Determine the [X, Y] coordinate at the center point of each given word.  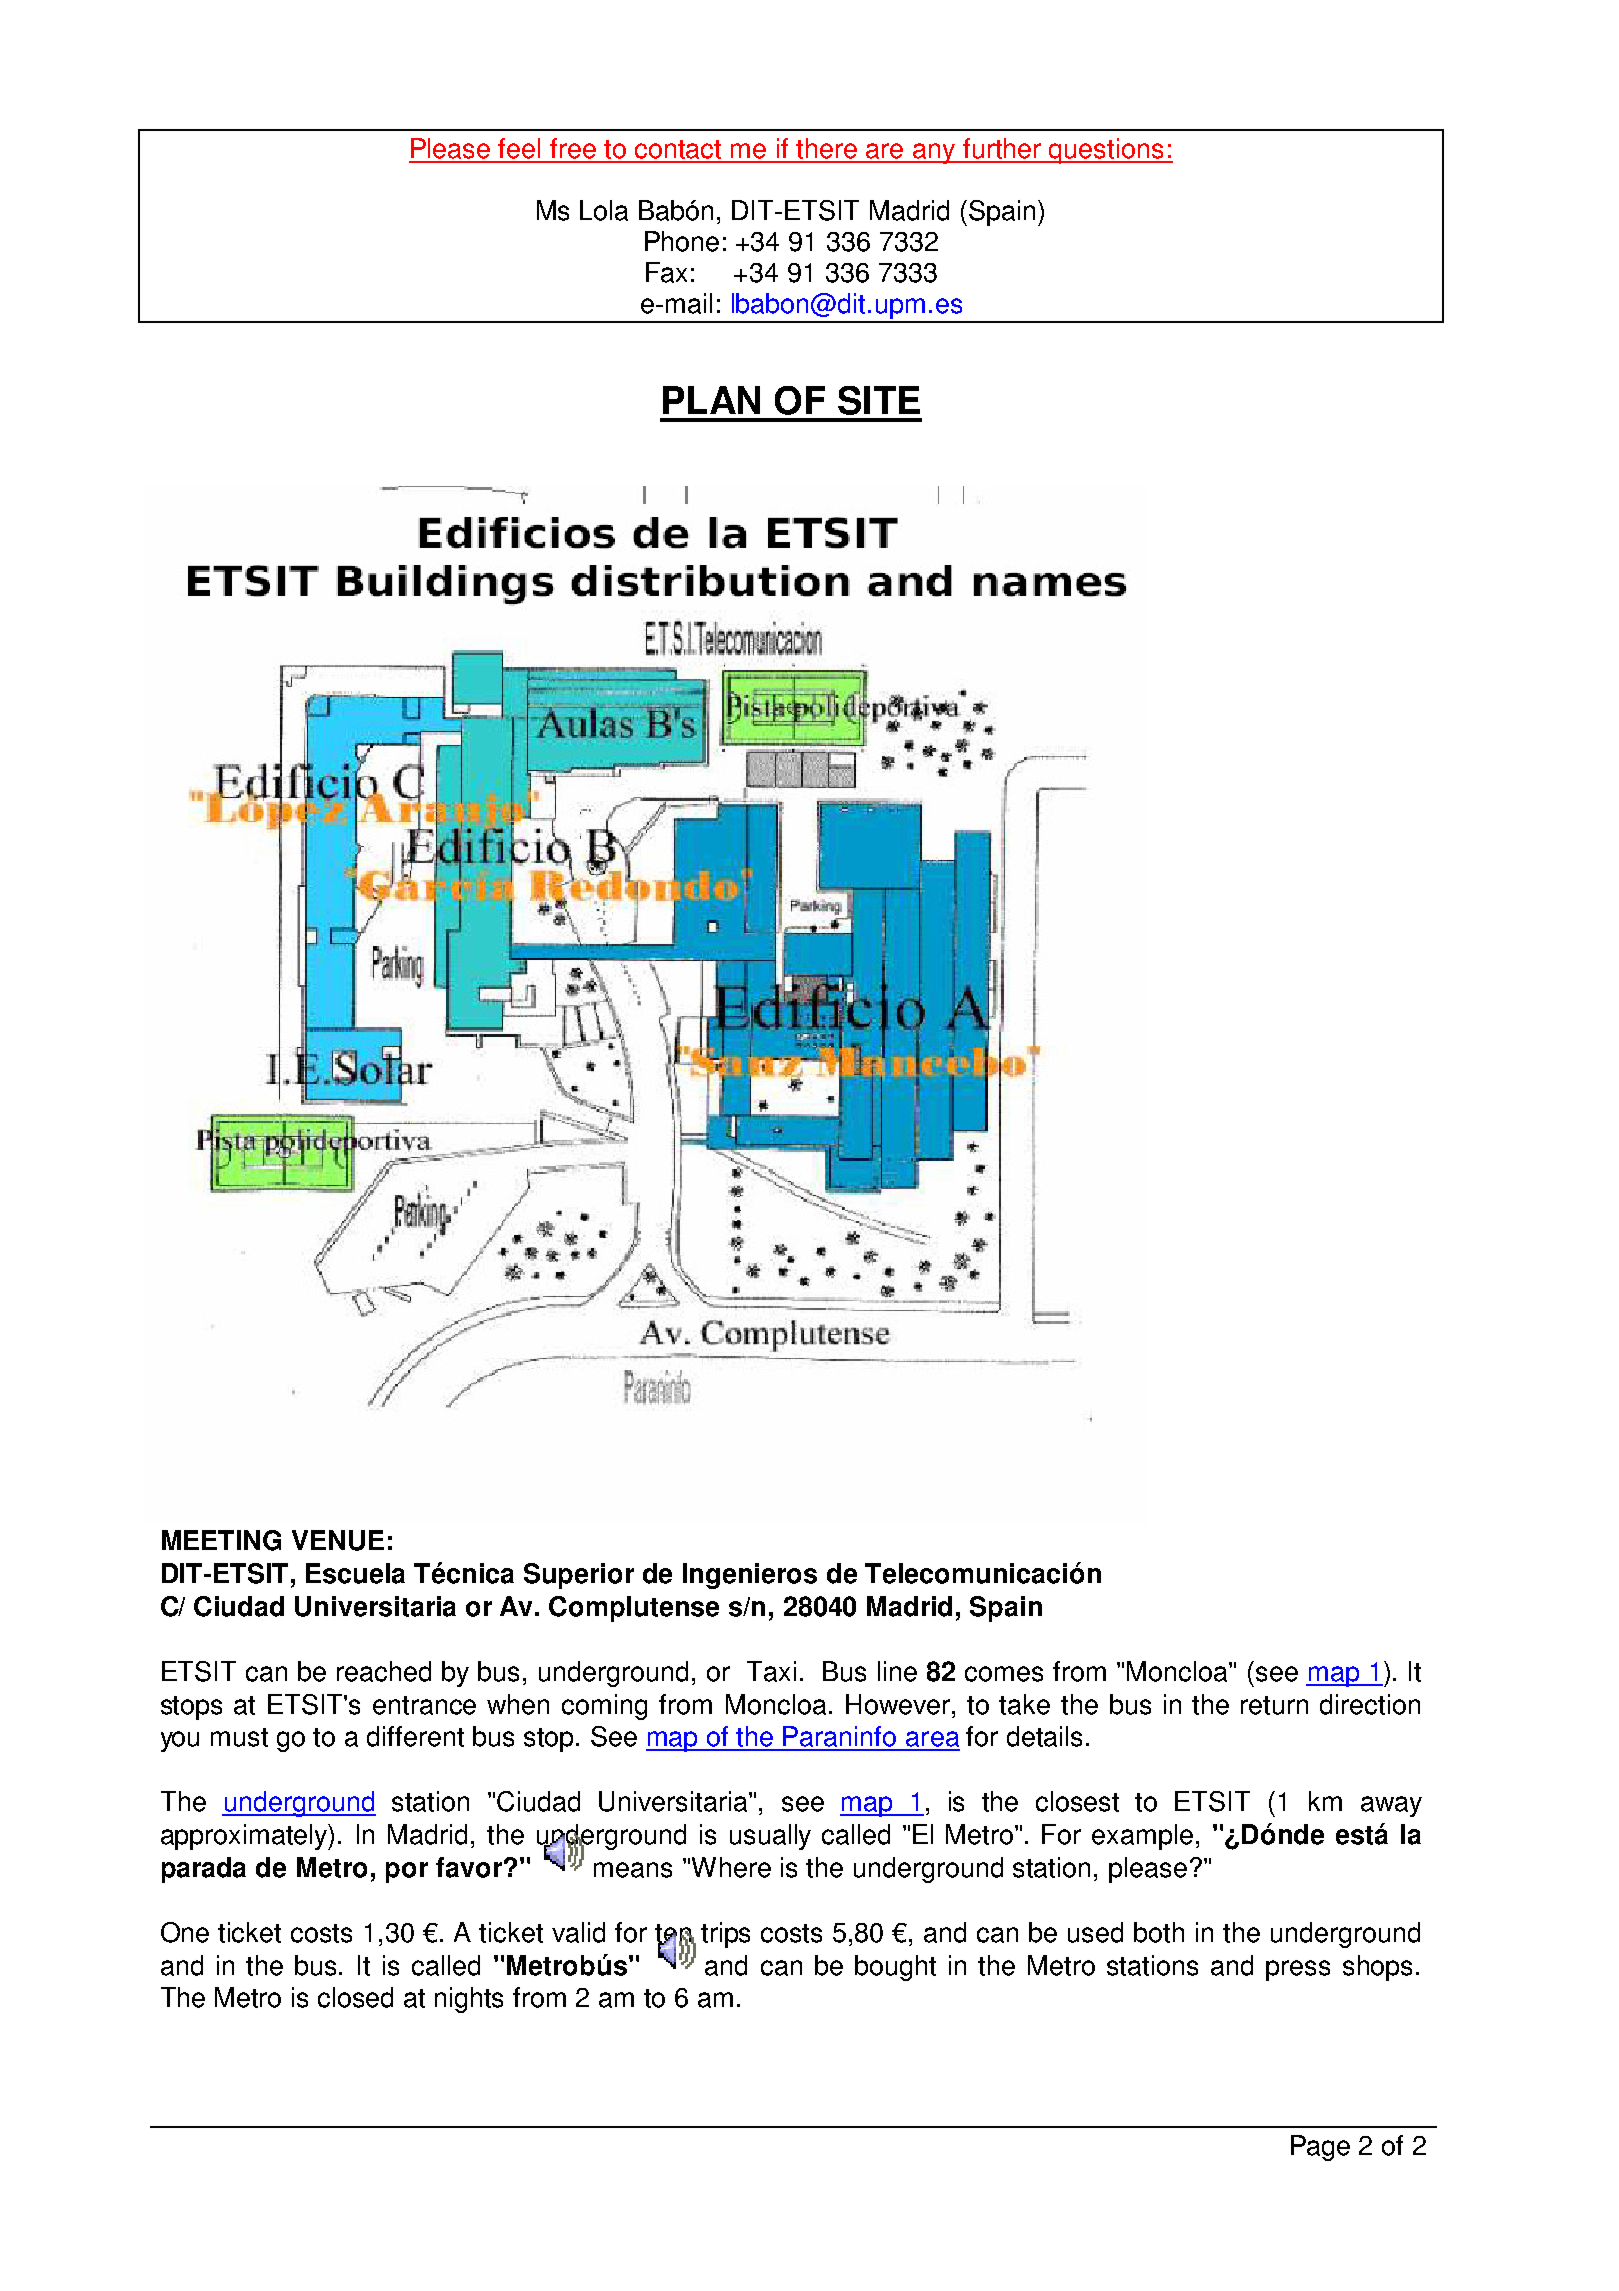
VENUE [338, 1540]
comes [1004, 1674]
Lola [604, 210]
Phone [682, 241]
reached [384, 1671]
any [935, 153]
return [1274, 1705]
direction [1370, 1704]
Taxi [771, 1671]
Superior [579, 1576]
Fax [666, 272]
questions [1107, 151]
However [899, 1704]
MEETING [221, 1540]
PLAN [711, 400]
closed [355, 1997]
